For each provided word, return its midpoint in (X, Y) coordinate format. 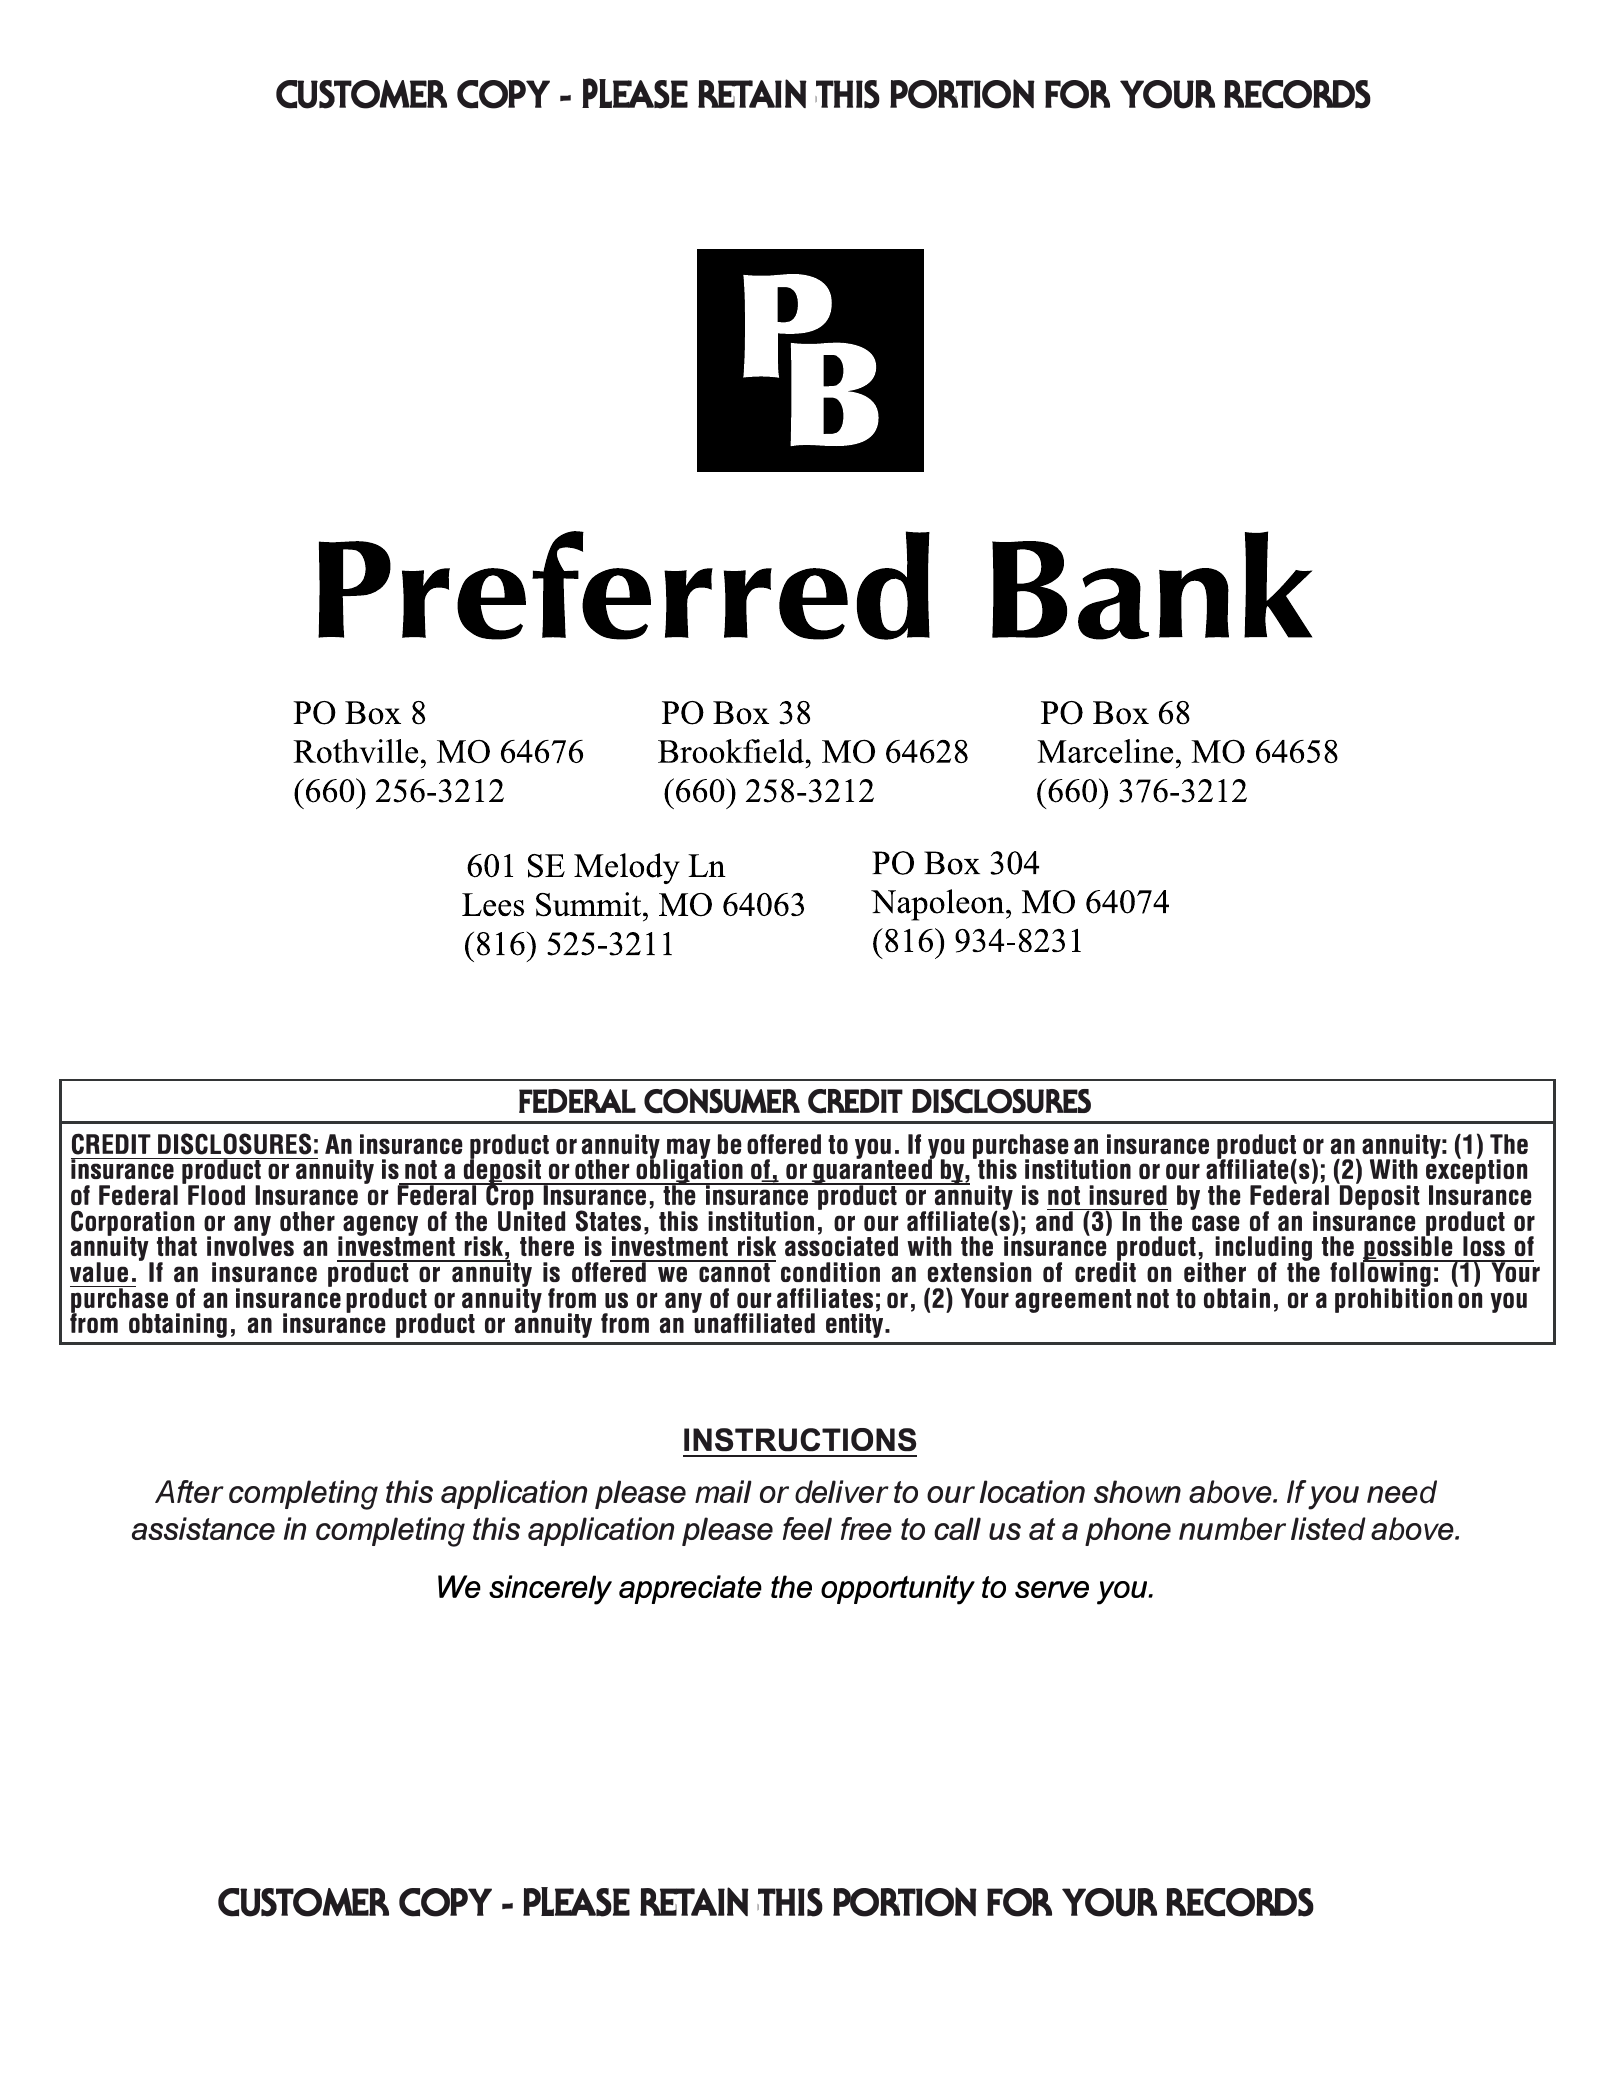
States (608, 1221)
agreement (1073, 1301)
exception (1476, 1172)
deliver (842, 1492)
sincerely (550, 1590)
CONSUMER (722, 1100)
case (1216, 1223)
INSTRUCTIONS (800, 1440)
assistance (203, 1528)
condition (830, 1272)
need (1402, 1492)
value (99, 1272)
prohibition (1393, 1299)
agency (379, 1226)
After (189, 1491)
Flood (216, 1195)
